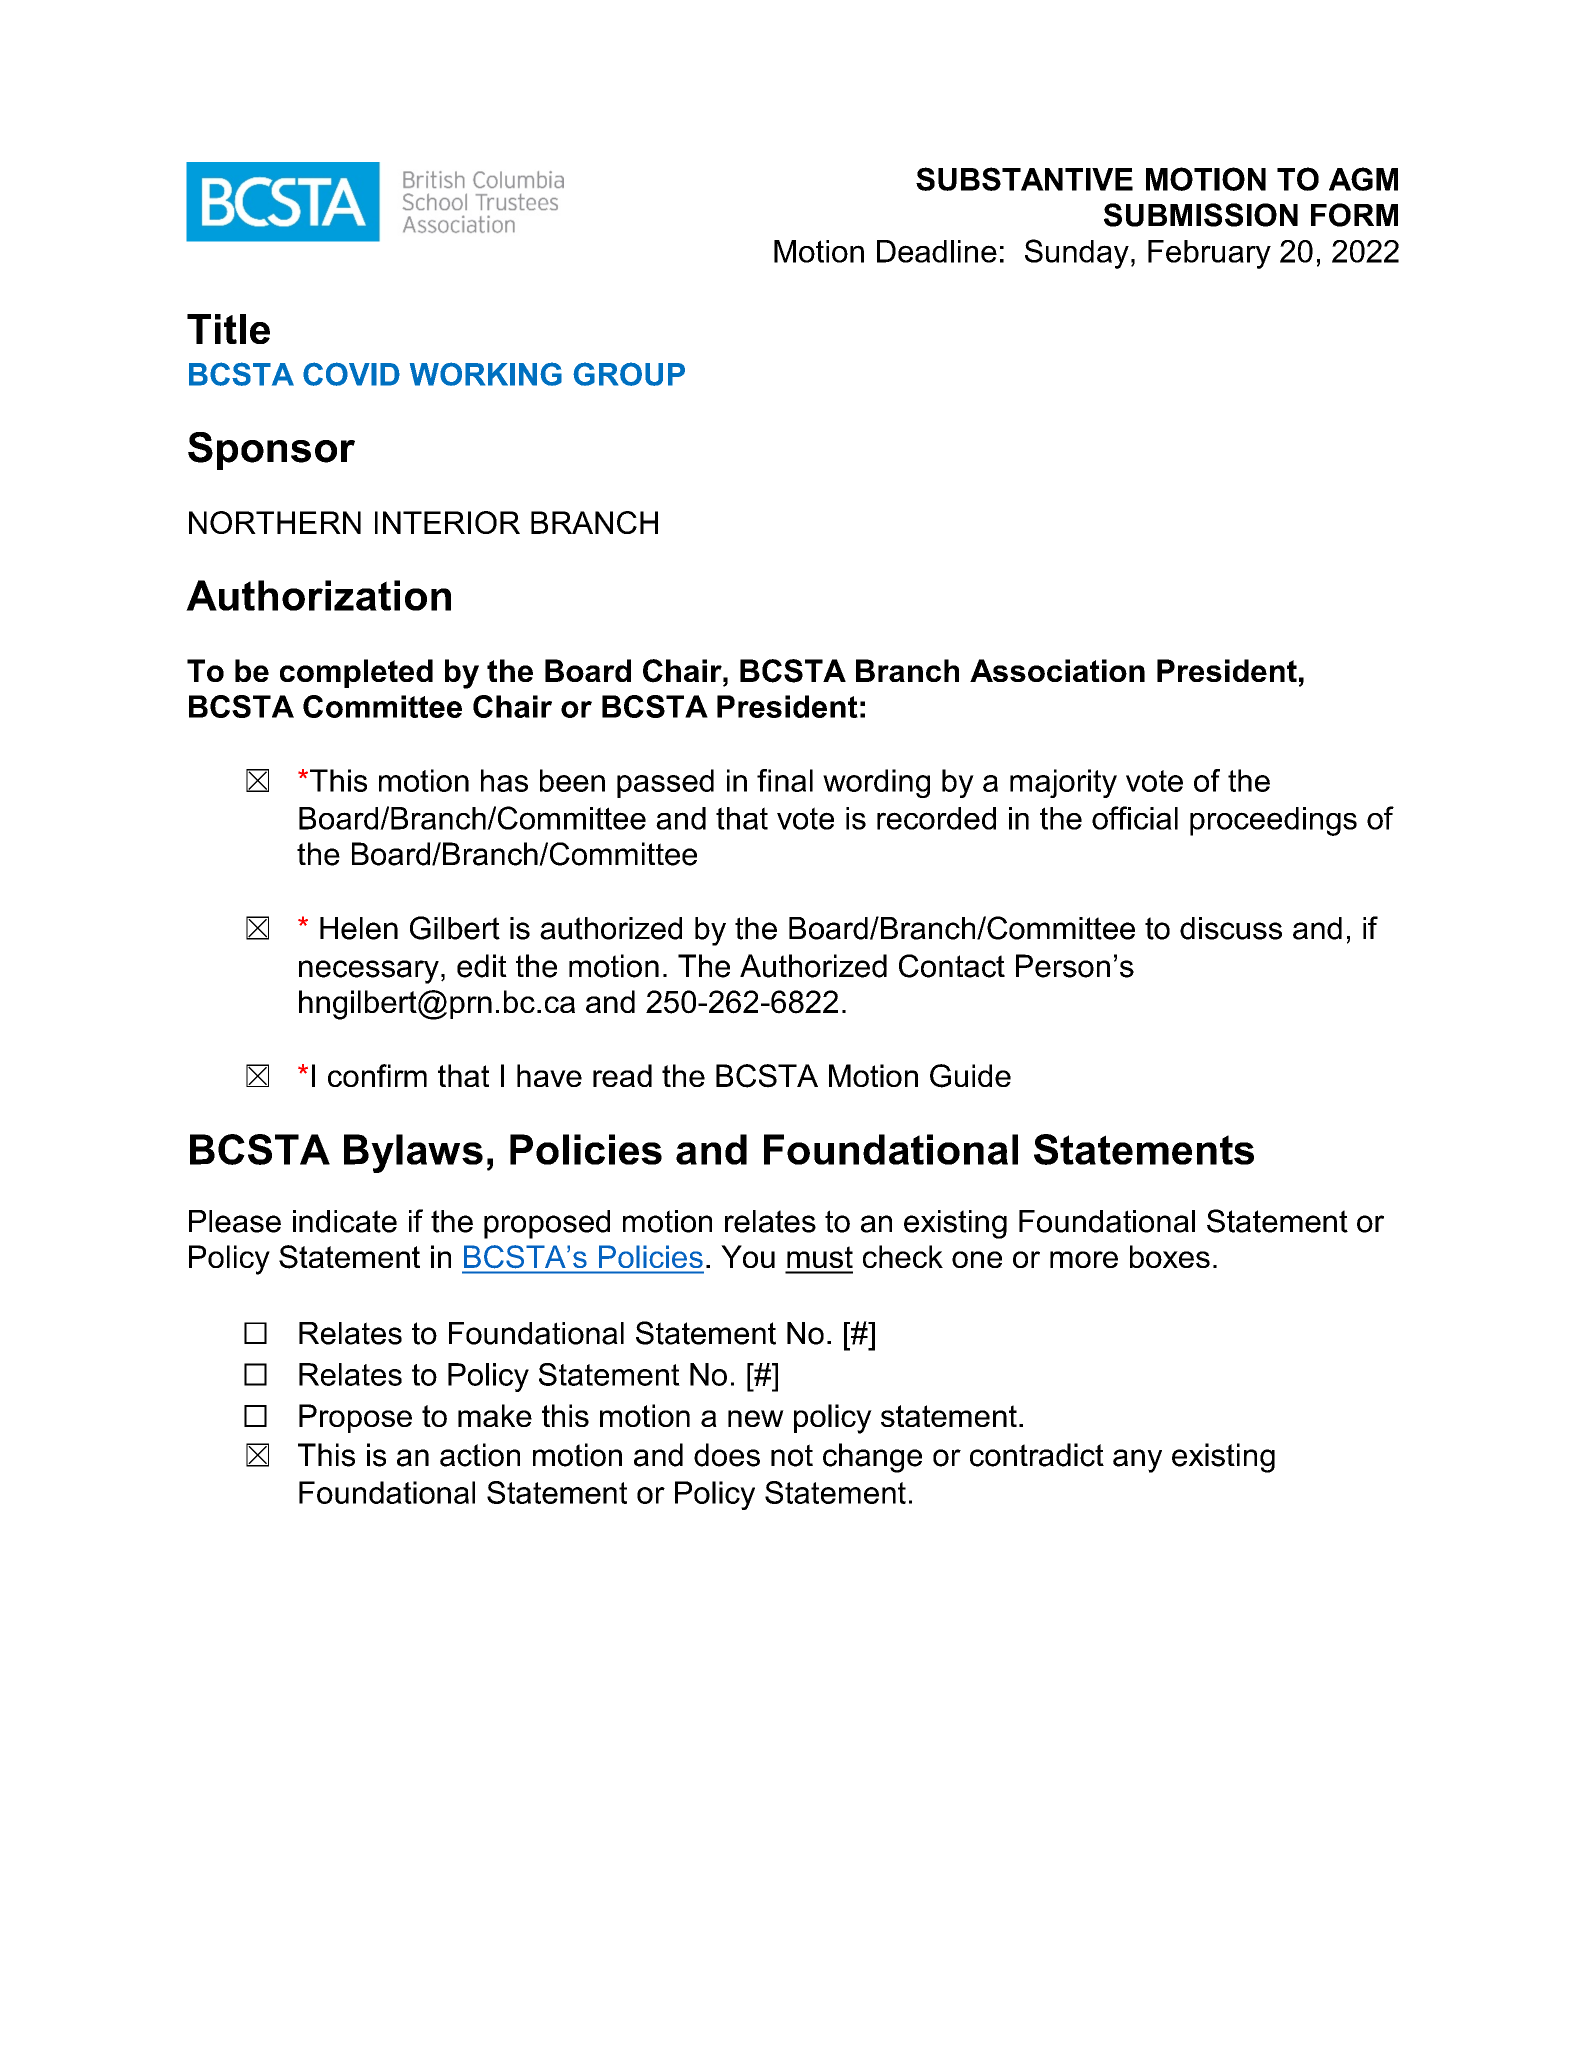 This image has width=1587, height=2053. I want to click on action, so click(480, 1455).
